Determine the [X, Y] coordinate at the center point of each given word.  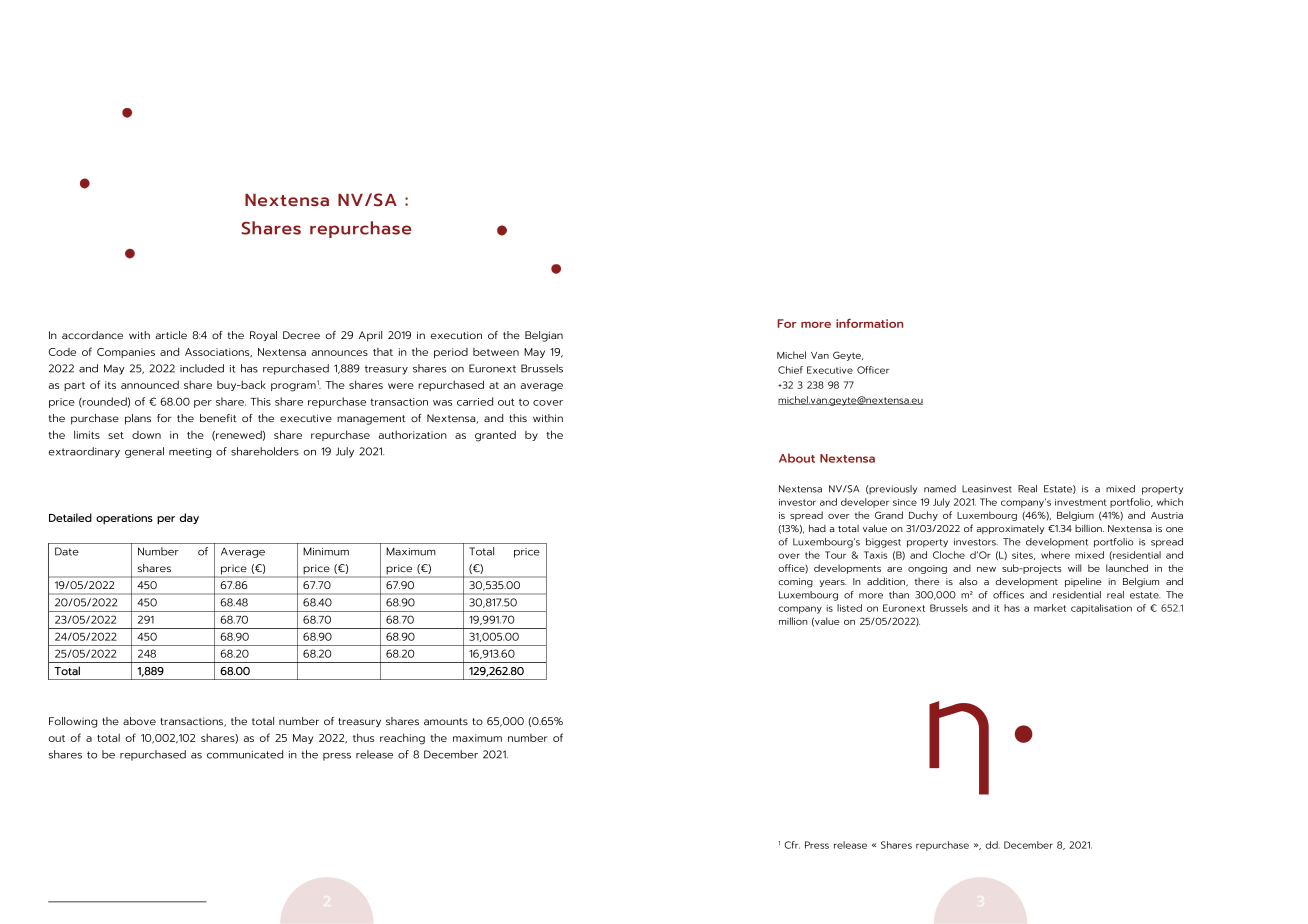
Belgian [544, 336]
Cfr [792, 845]
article [171, 335]
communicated [245, 754]
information [869, 323]
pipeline [1083, 582]
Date [67, 551]
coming [795, 583]
